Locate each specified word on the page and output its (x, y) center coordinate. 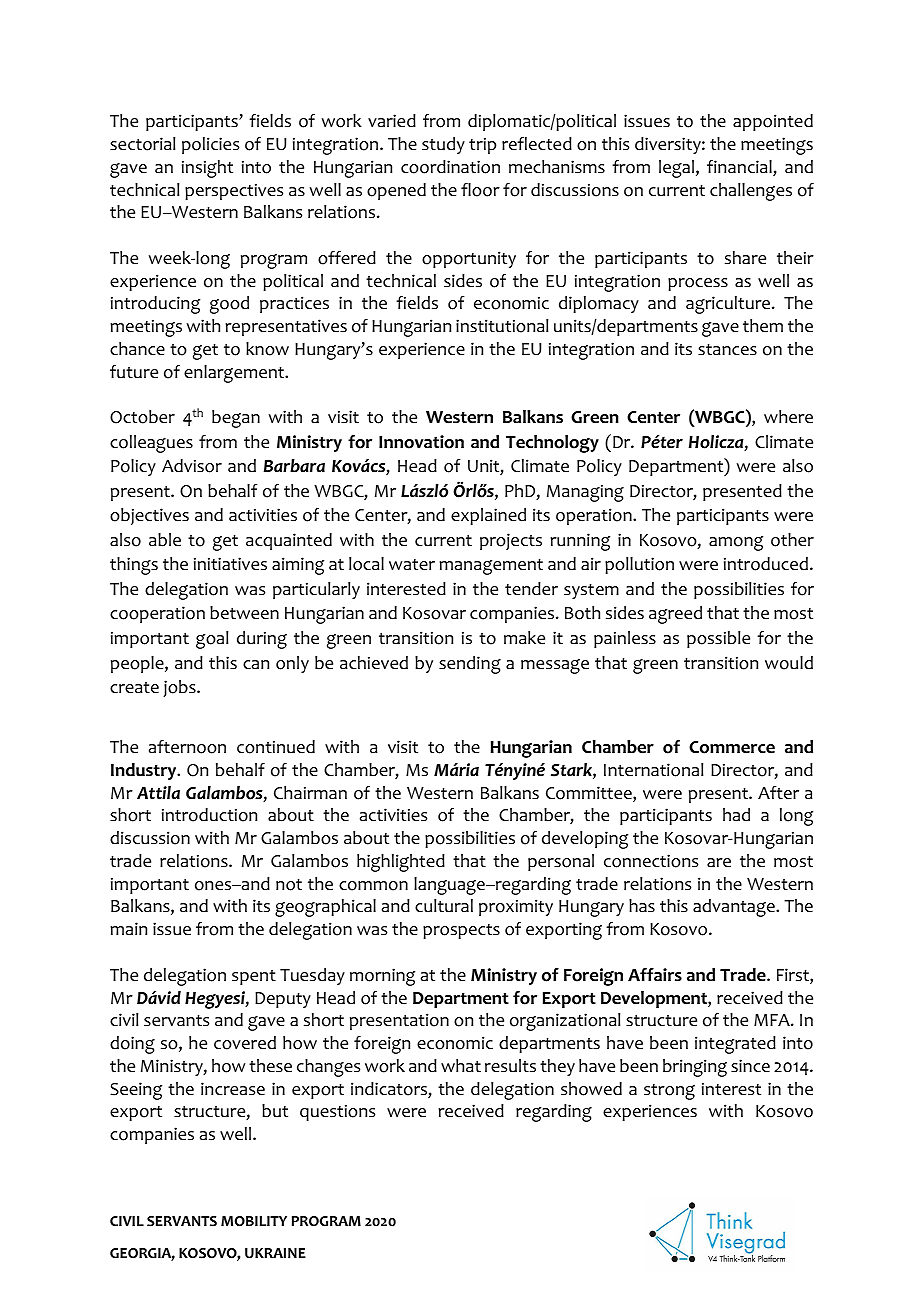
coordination (450, 167)
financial (740, 168)
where (788, 417)
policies (210, 145)
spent (254, 977)
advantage (735, 908)
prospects (461, 931)
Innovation (421, 442)
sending (470, 665)
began (236, 419)
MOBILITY (254, 1221)
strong (669, 1092)
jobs (180, 688)
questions (337, 1112)
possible (718, 639)
